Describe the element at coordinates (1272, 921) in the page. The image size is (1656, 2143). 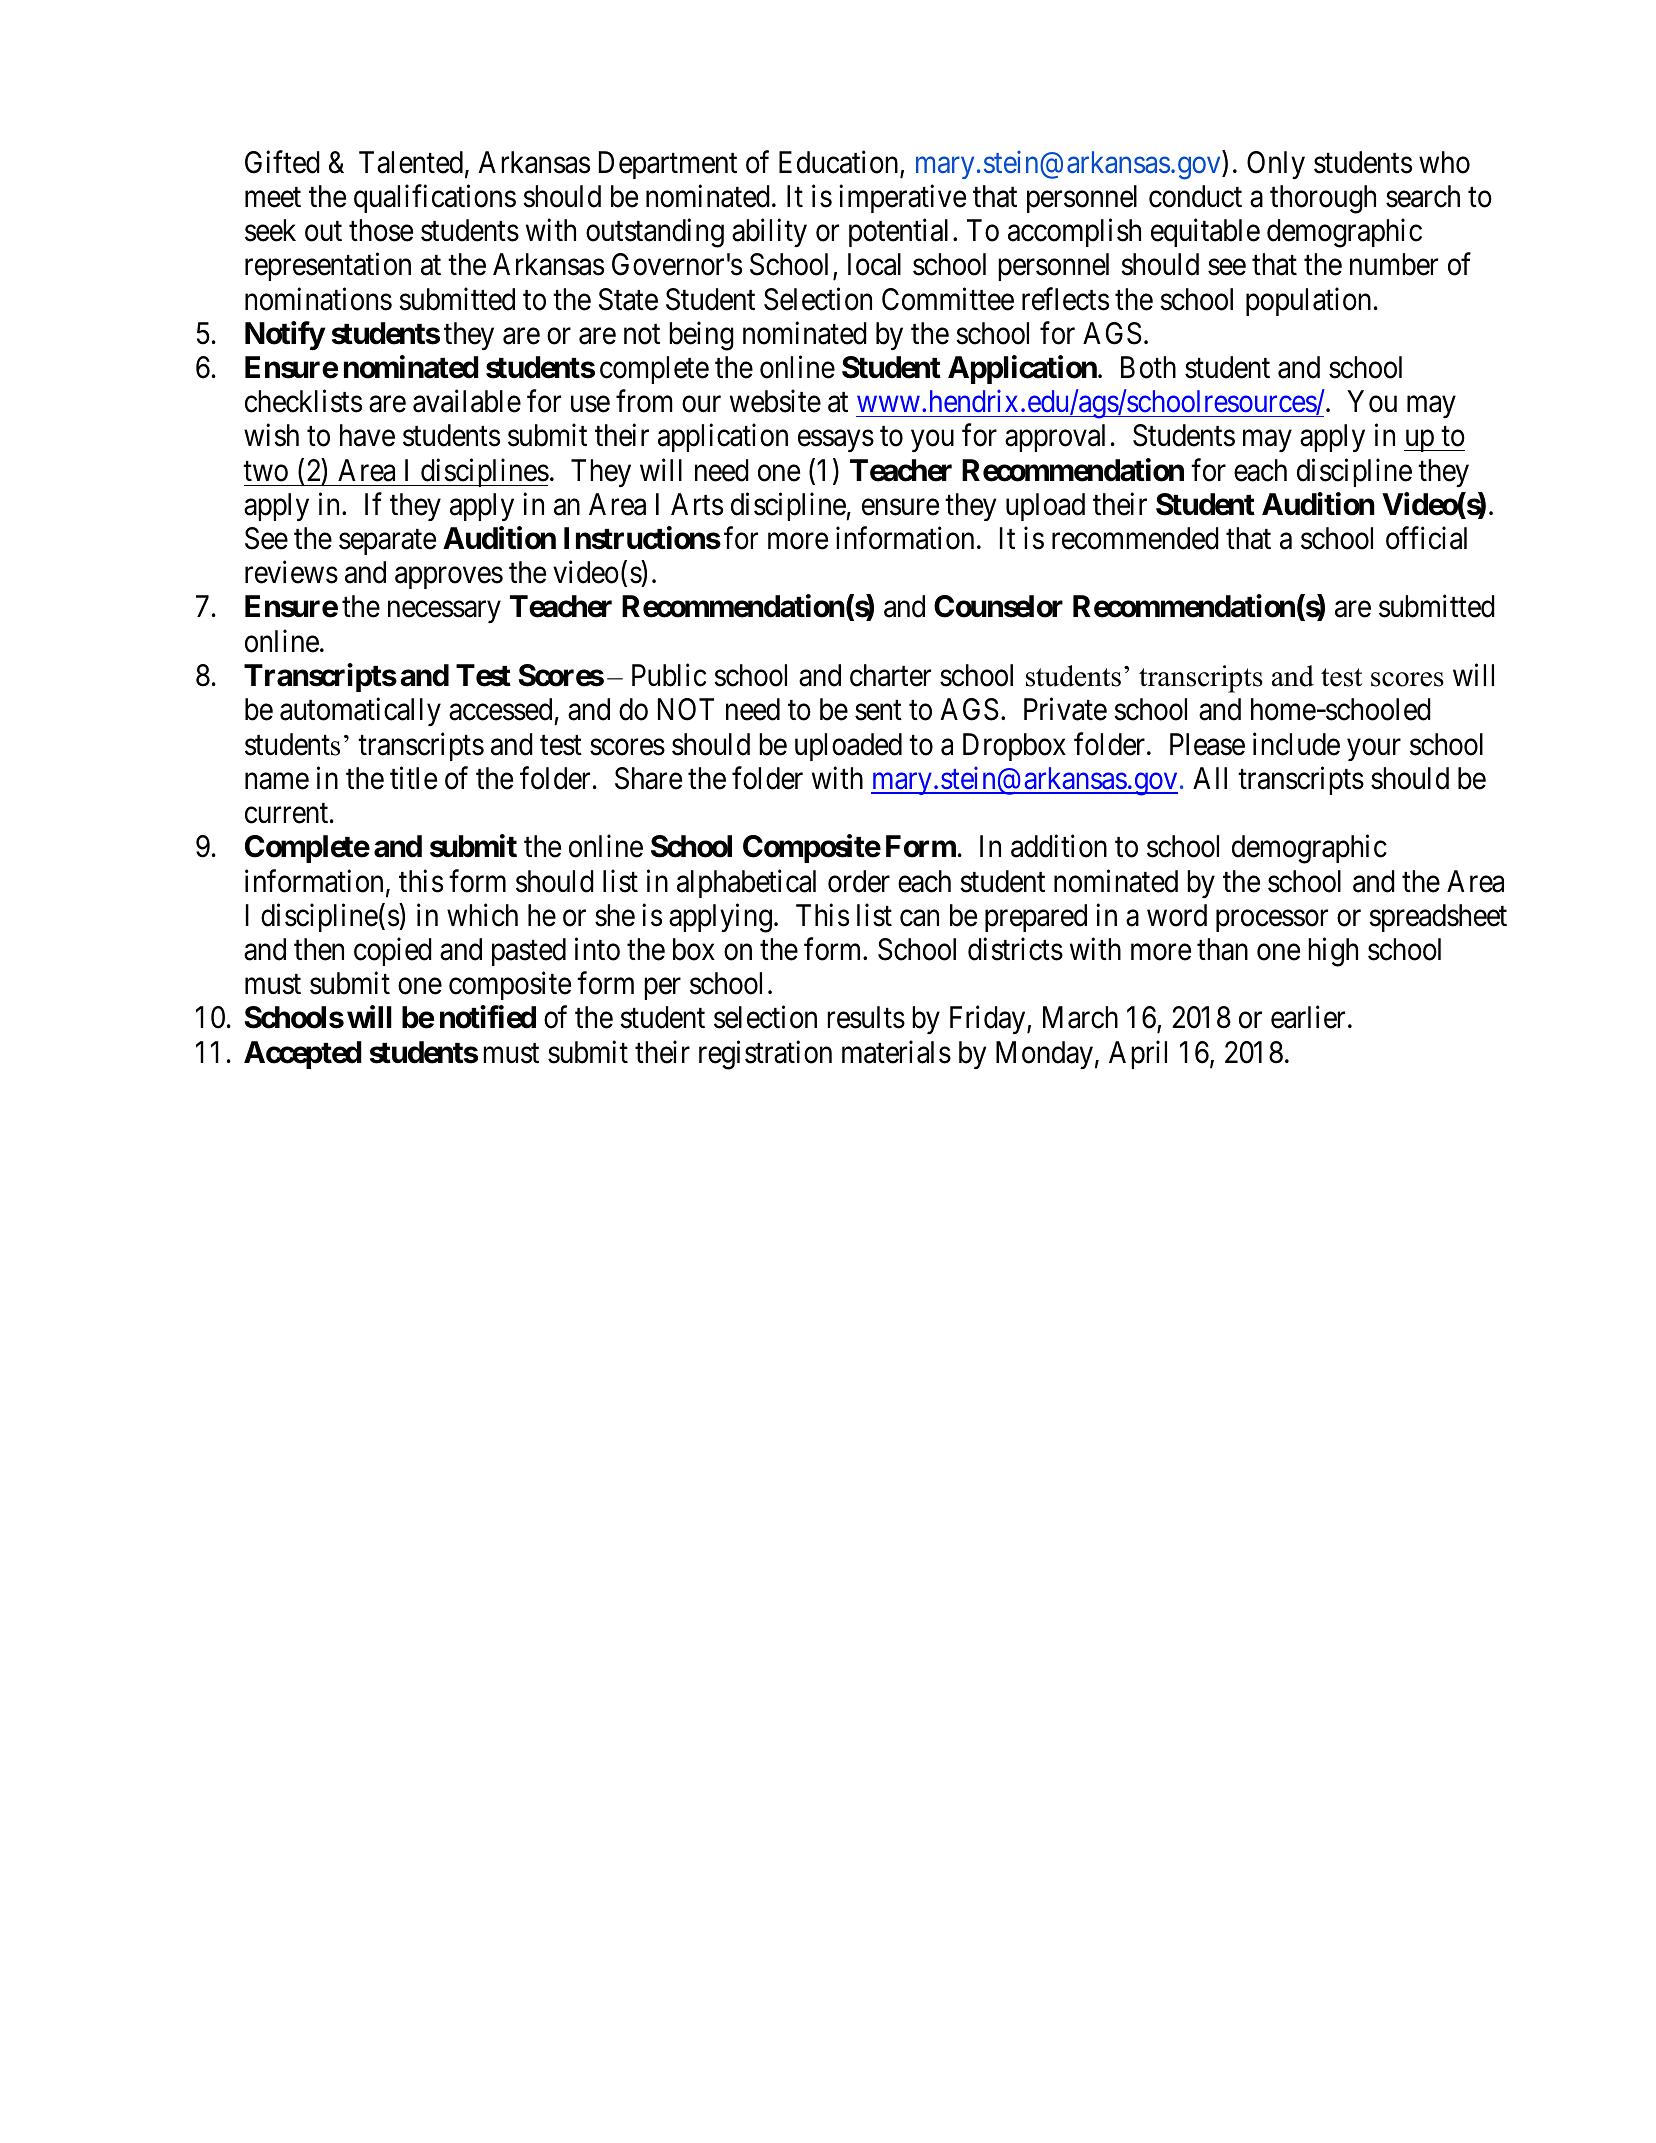
I see `processor` at that location.
